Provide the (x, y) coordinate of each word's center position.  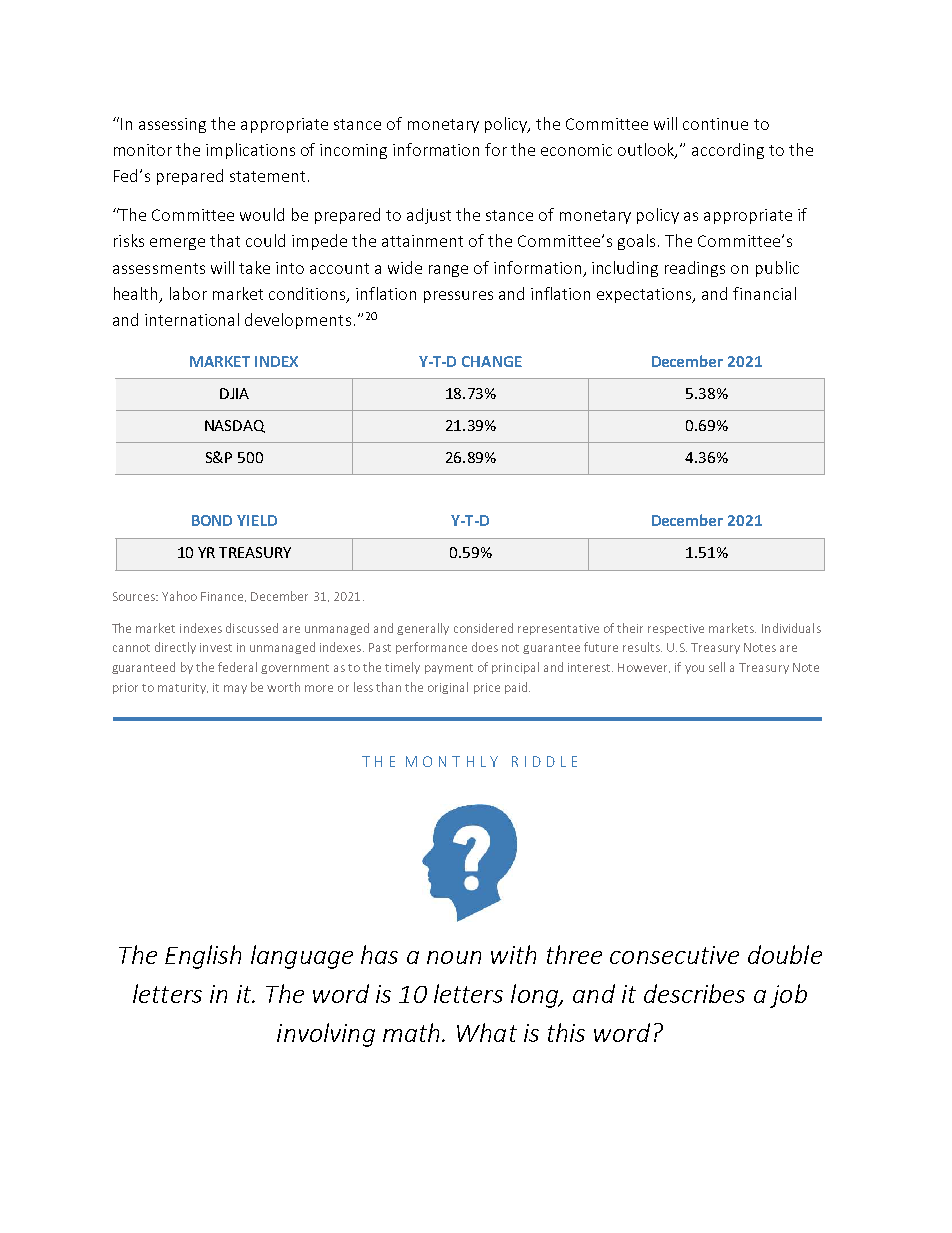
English (203, 957)
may (235, 689)
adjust (429, 216)
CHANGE (492, 361)
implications (250, 151)
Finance (223, 597)
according (728, 151)
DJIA (234, 393)
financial (764, 293)
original (448, 688)
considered (483, 628)
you (694, 669)
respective (676, 629)
